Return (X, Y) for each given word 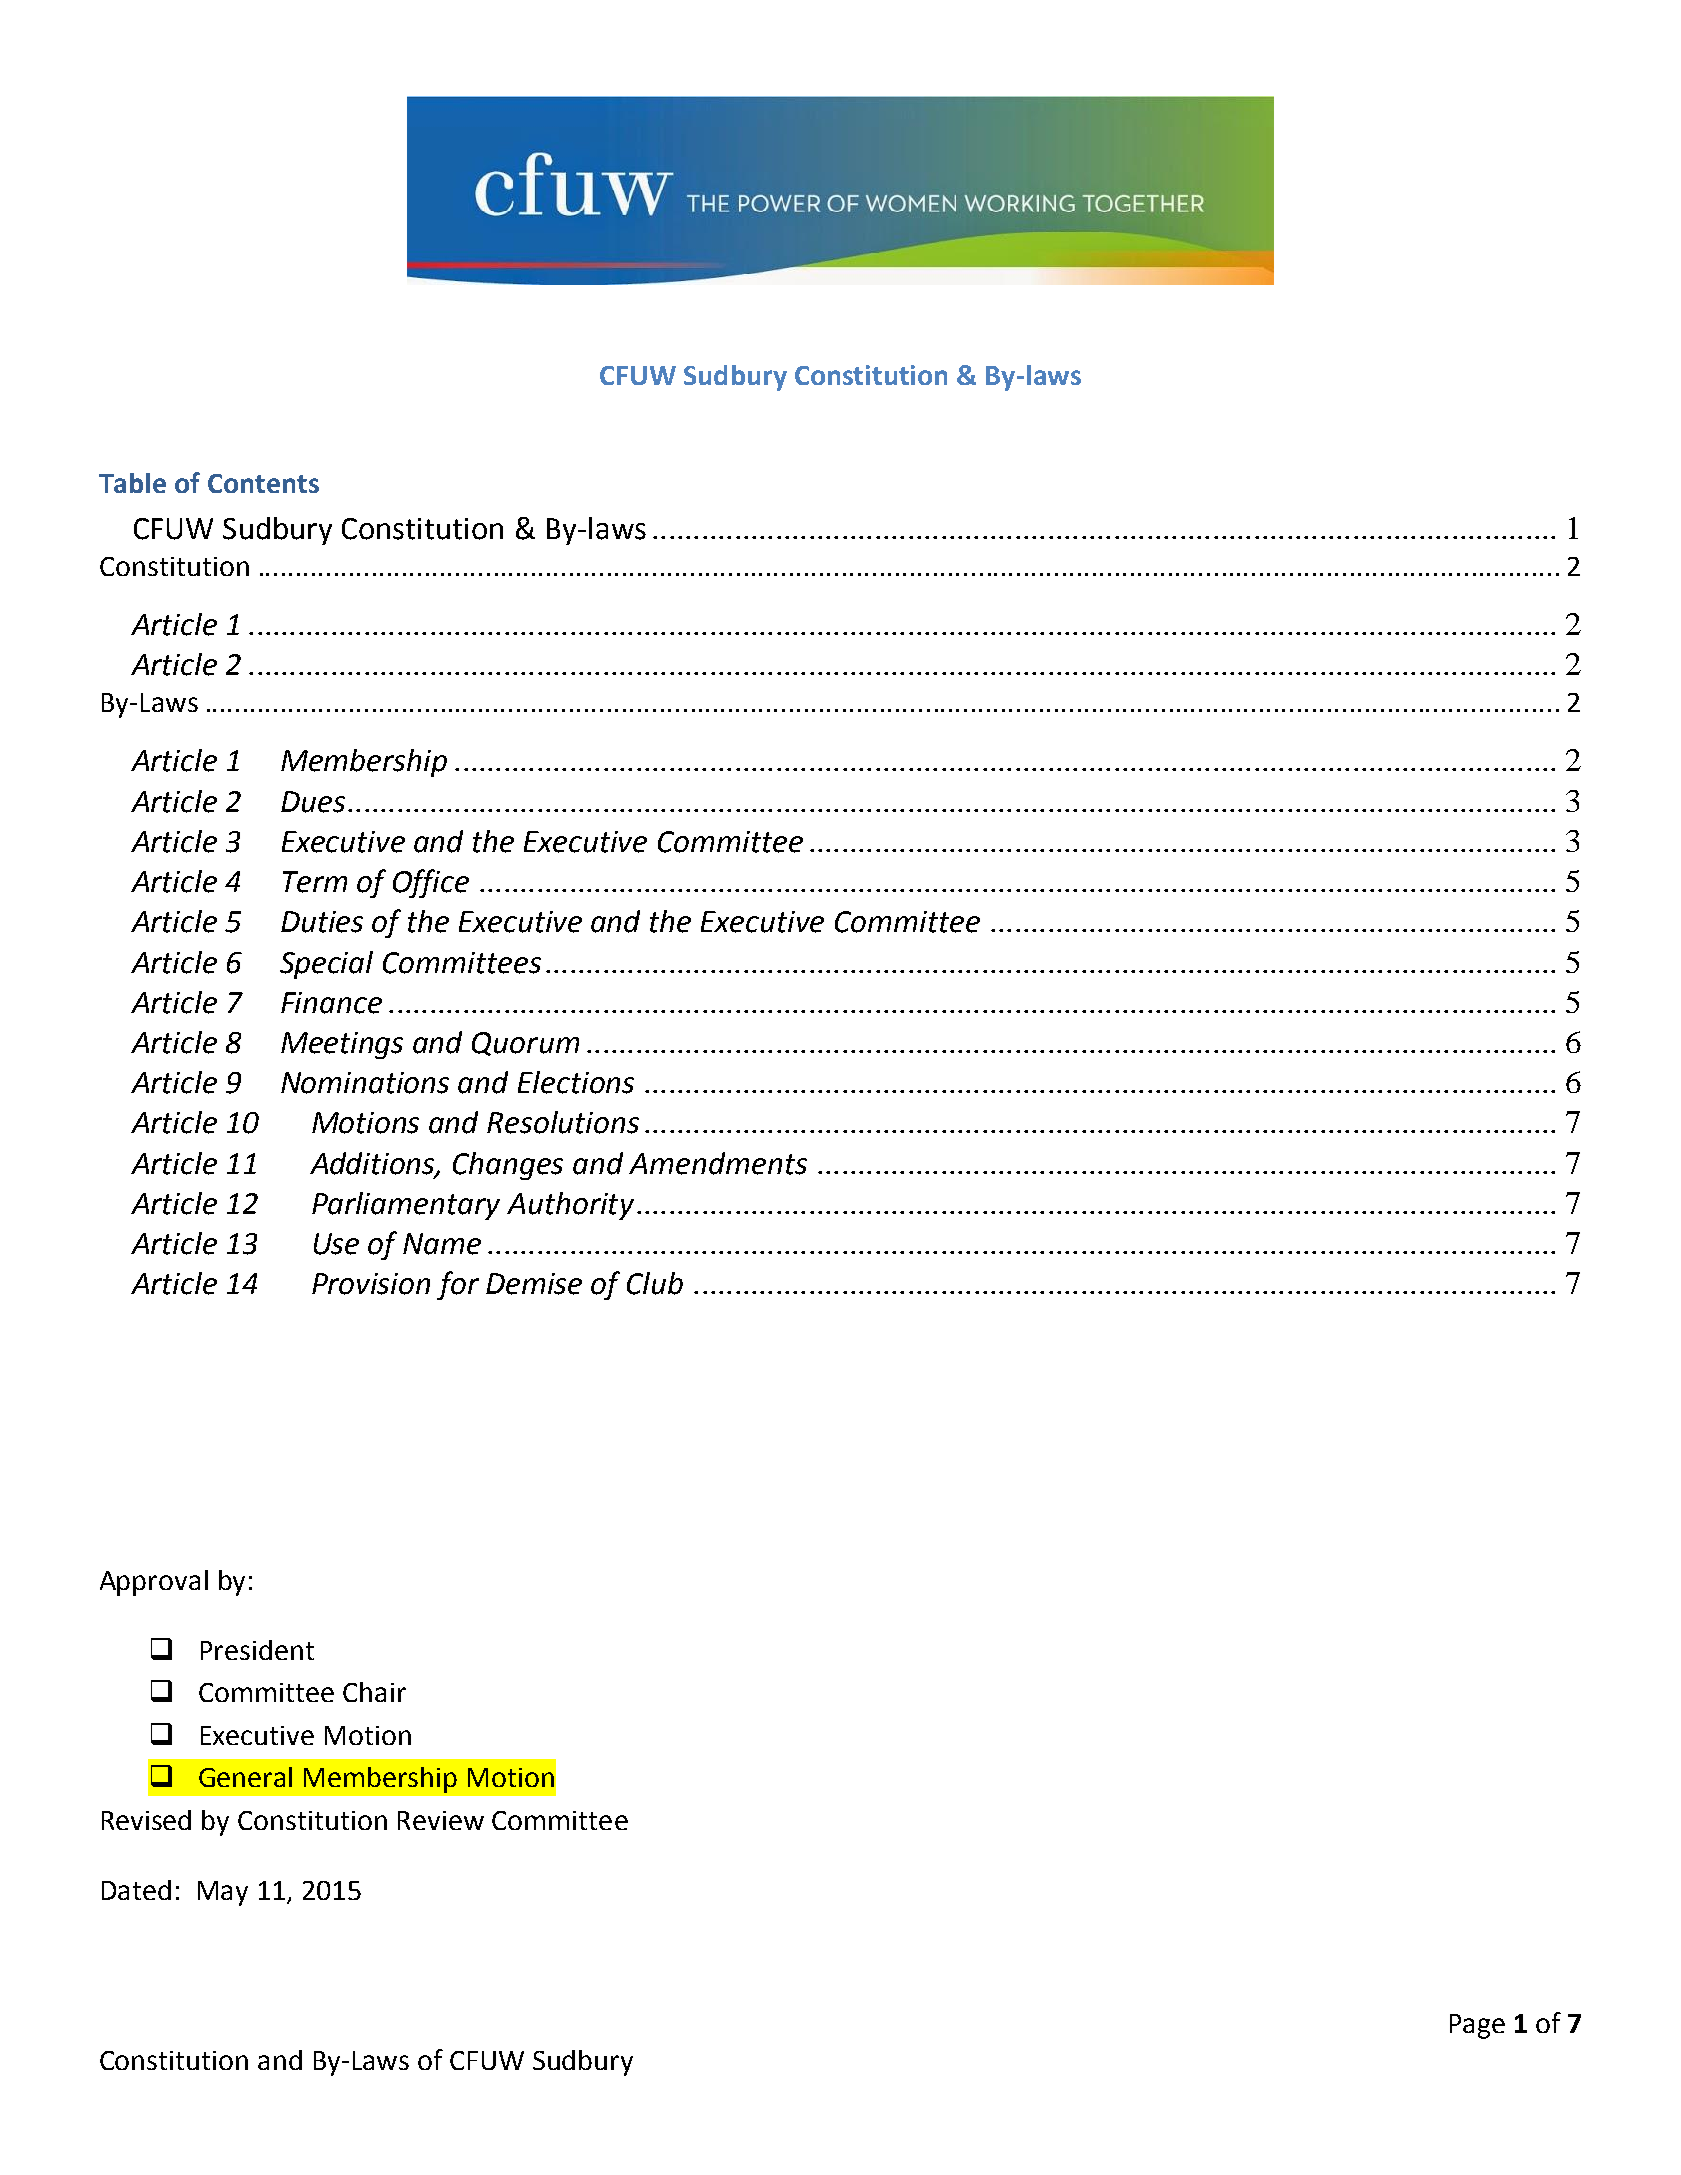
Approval (154, 1583)
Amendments (718, 1163)
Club (655, 1283)
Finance (331, 1003)
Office (431, 883)
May (223, 1893)
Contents (263, 483)
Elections (576, 1082)
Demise (534, 1284)
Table (132, 483)
